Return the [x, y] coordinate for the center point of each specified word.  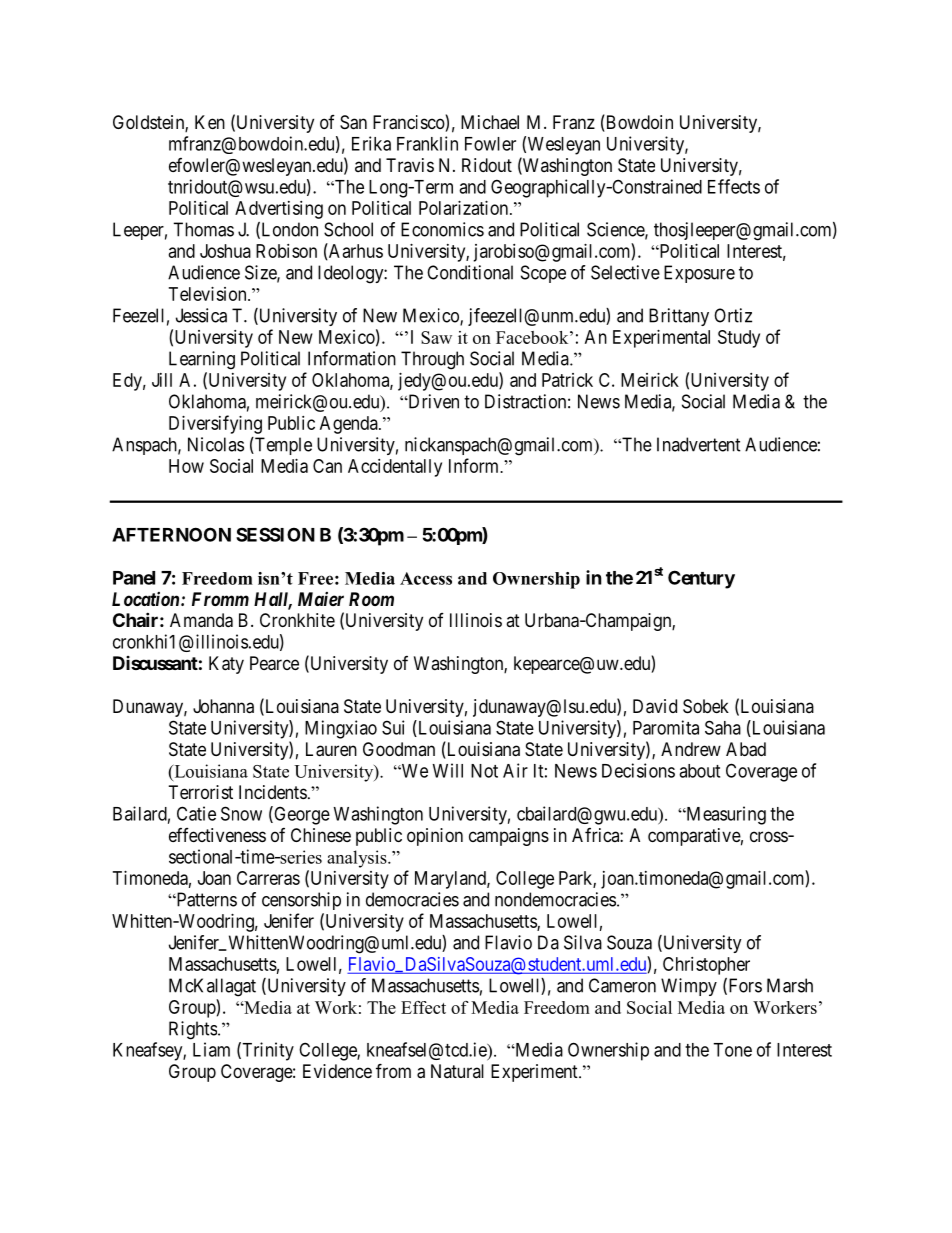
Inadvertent [699, 444]
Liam [211, 1049]
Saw [436, 337]
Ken [210, 122]
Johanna [223, 706]
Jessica [201, 315]
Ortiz [733, 315]
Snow [241, 813]
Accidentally [395, 468]
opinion [435, 837]
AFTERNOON [171, 534]
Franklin [427, 143]
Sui [393, 727]
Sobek [706, 706]
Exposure [699, 274]
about [699, 771]
